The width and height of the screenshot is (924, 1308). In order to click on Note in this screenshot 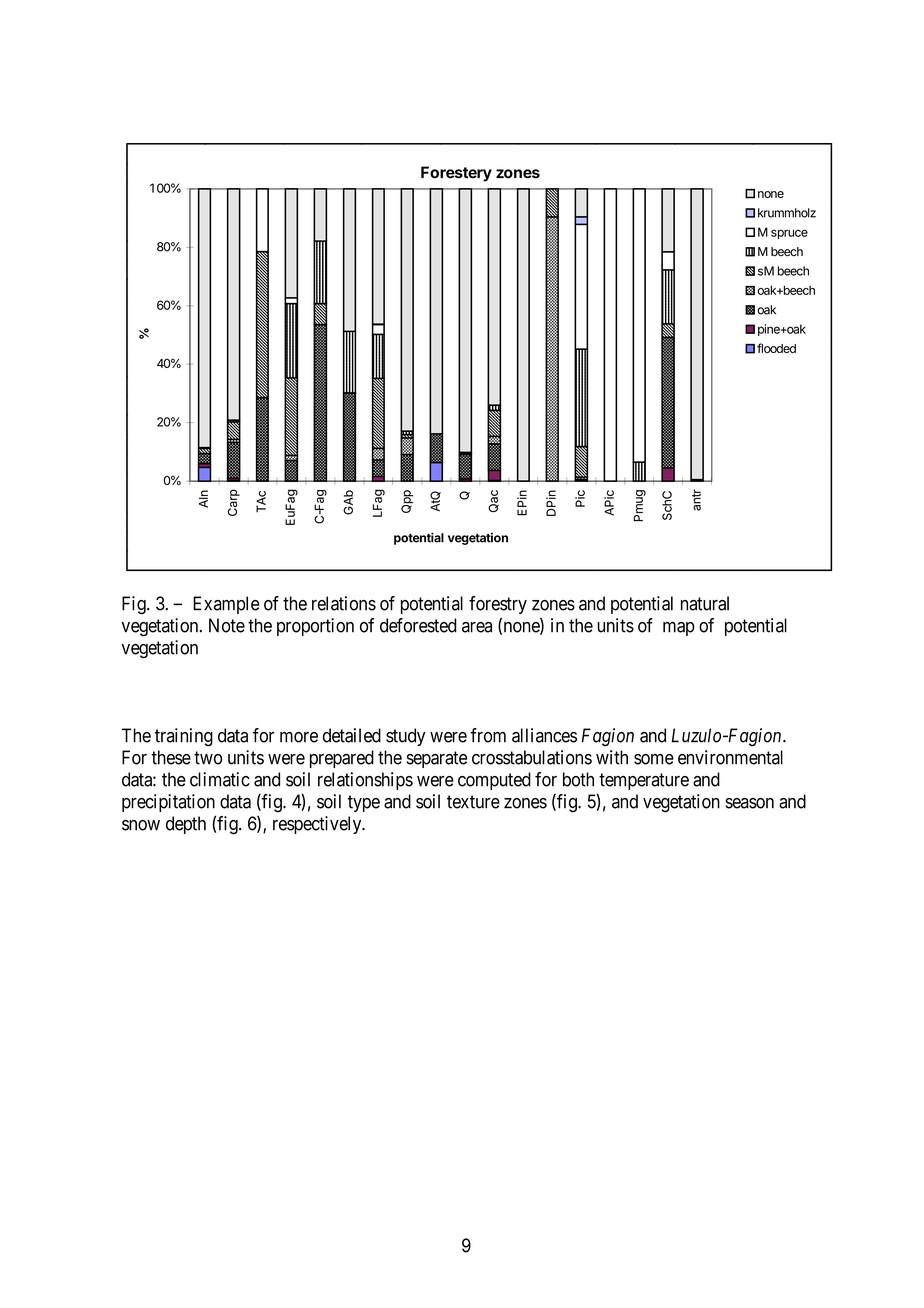, I will do `click(227, 625)`.
